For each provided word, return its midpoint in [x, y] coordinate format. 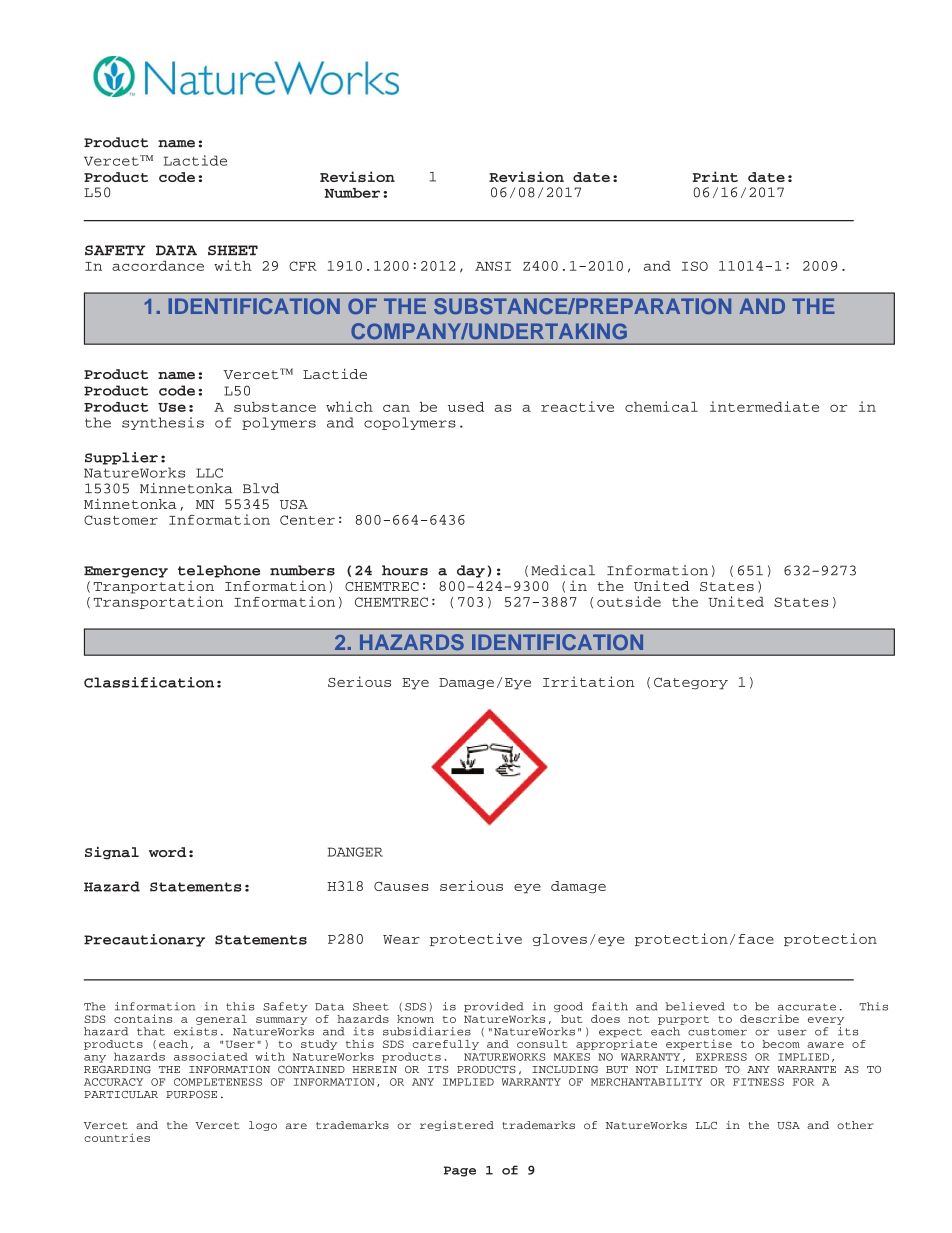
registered [457, 1126]
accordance [158, 266]
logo [263, 1126]
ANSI [493, 266]
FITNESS [758, 1082]
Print [715, 176]
